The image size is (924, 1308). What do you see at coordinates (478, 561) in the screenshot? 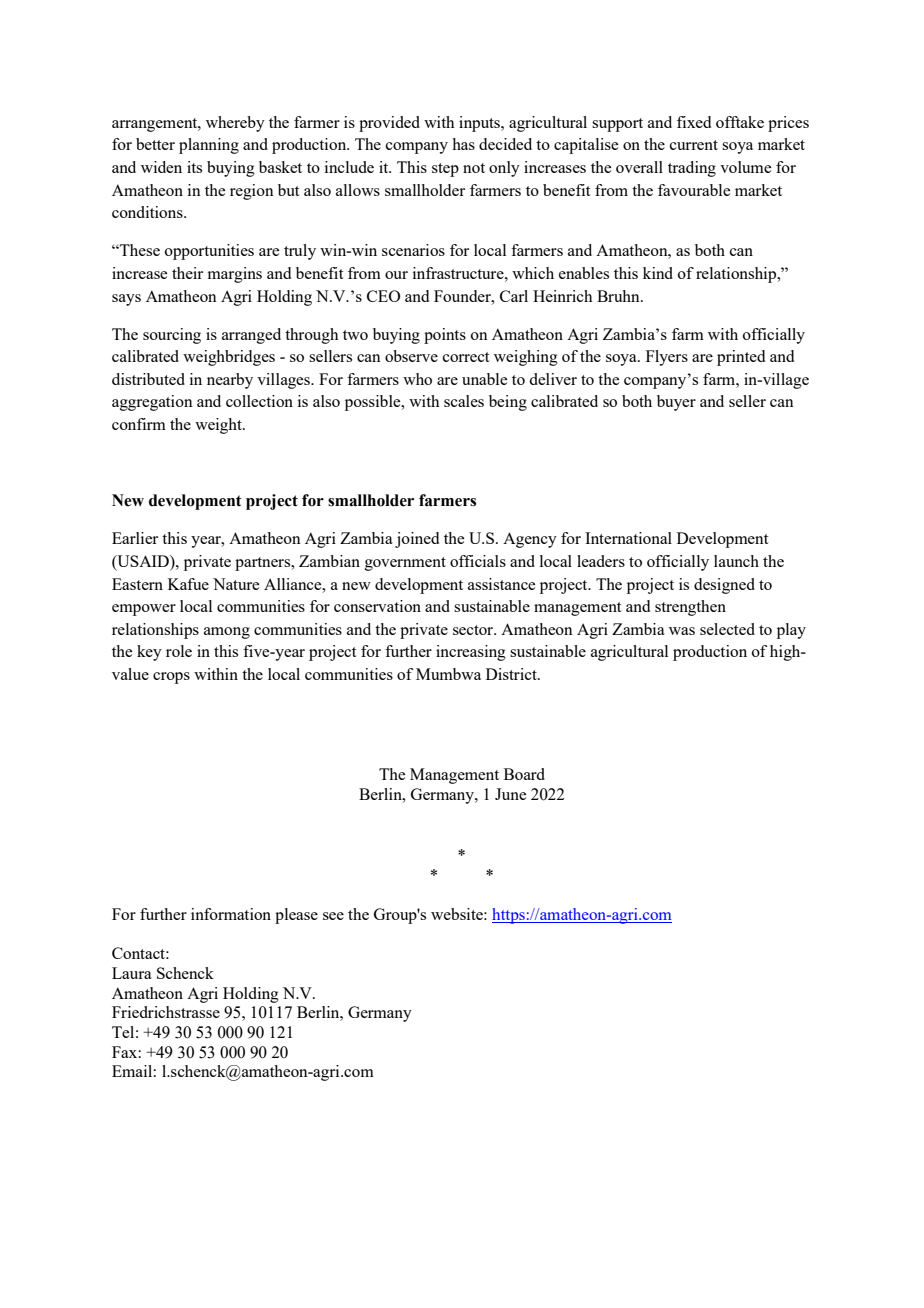
I see `officials` at bounding box center [478, 561].
